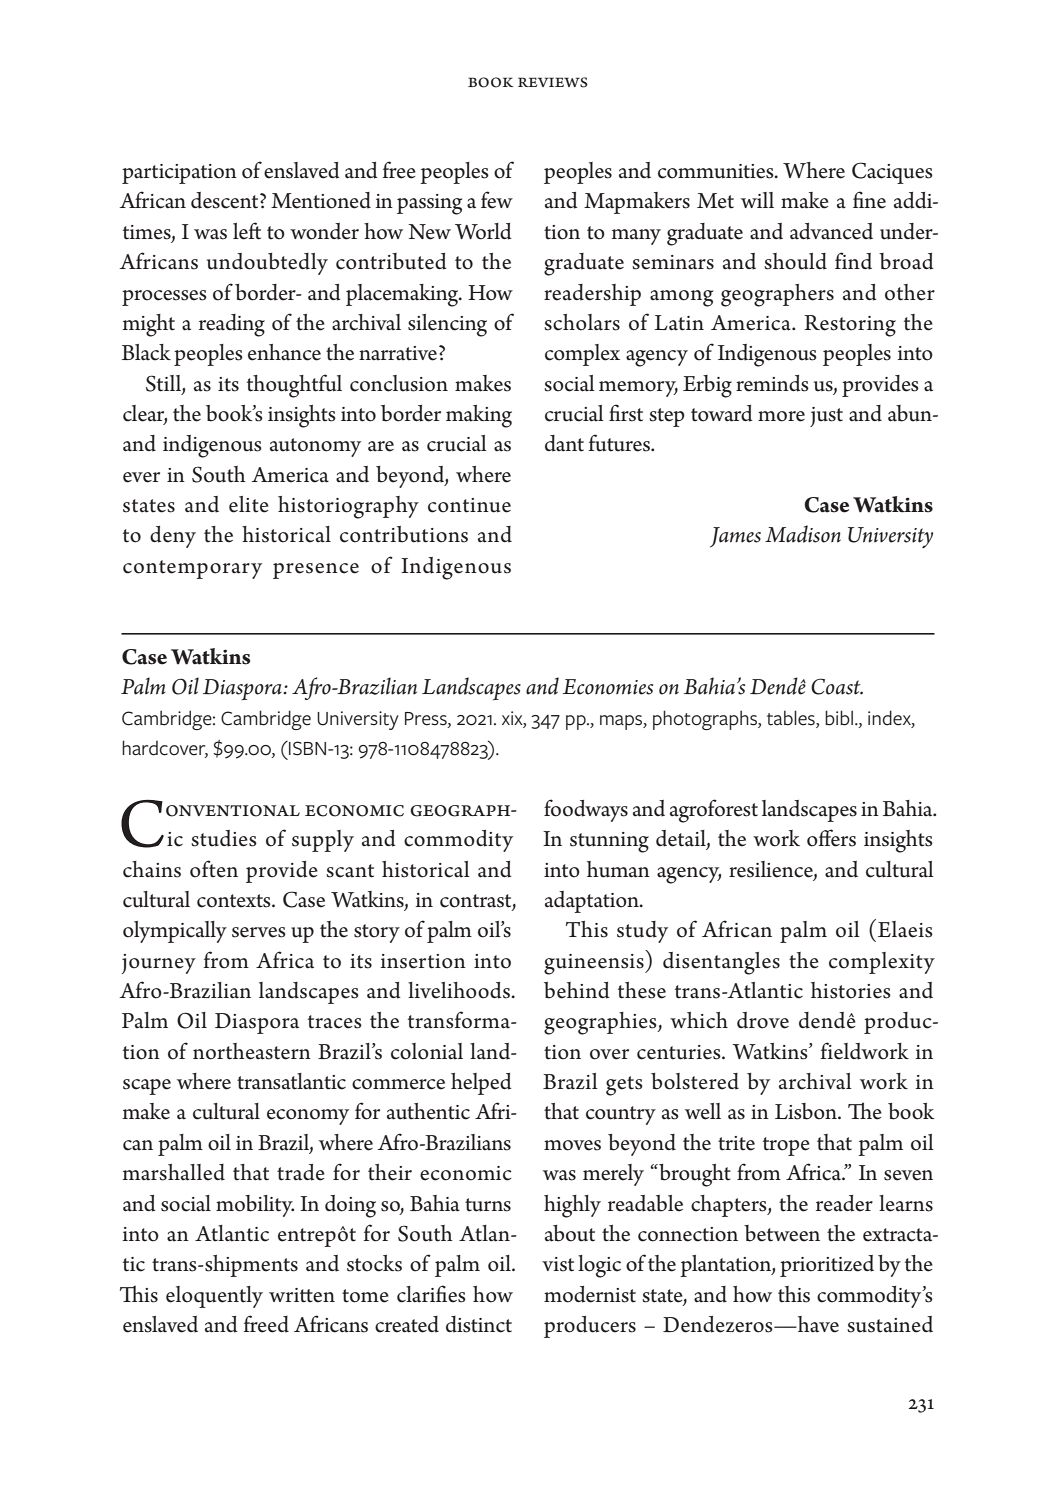  What do you see at coordinates (792, 718) in the document?
I see `tables` at bounding box center [792, 718].
